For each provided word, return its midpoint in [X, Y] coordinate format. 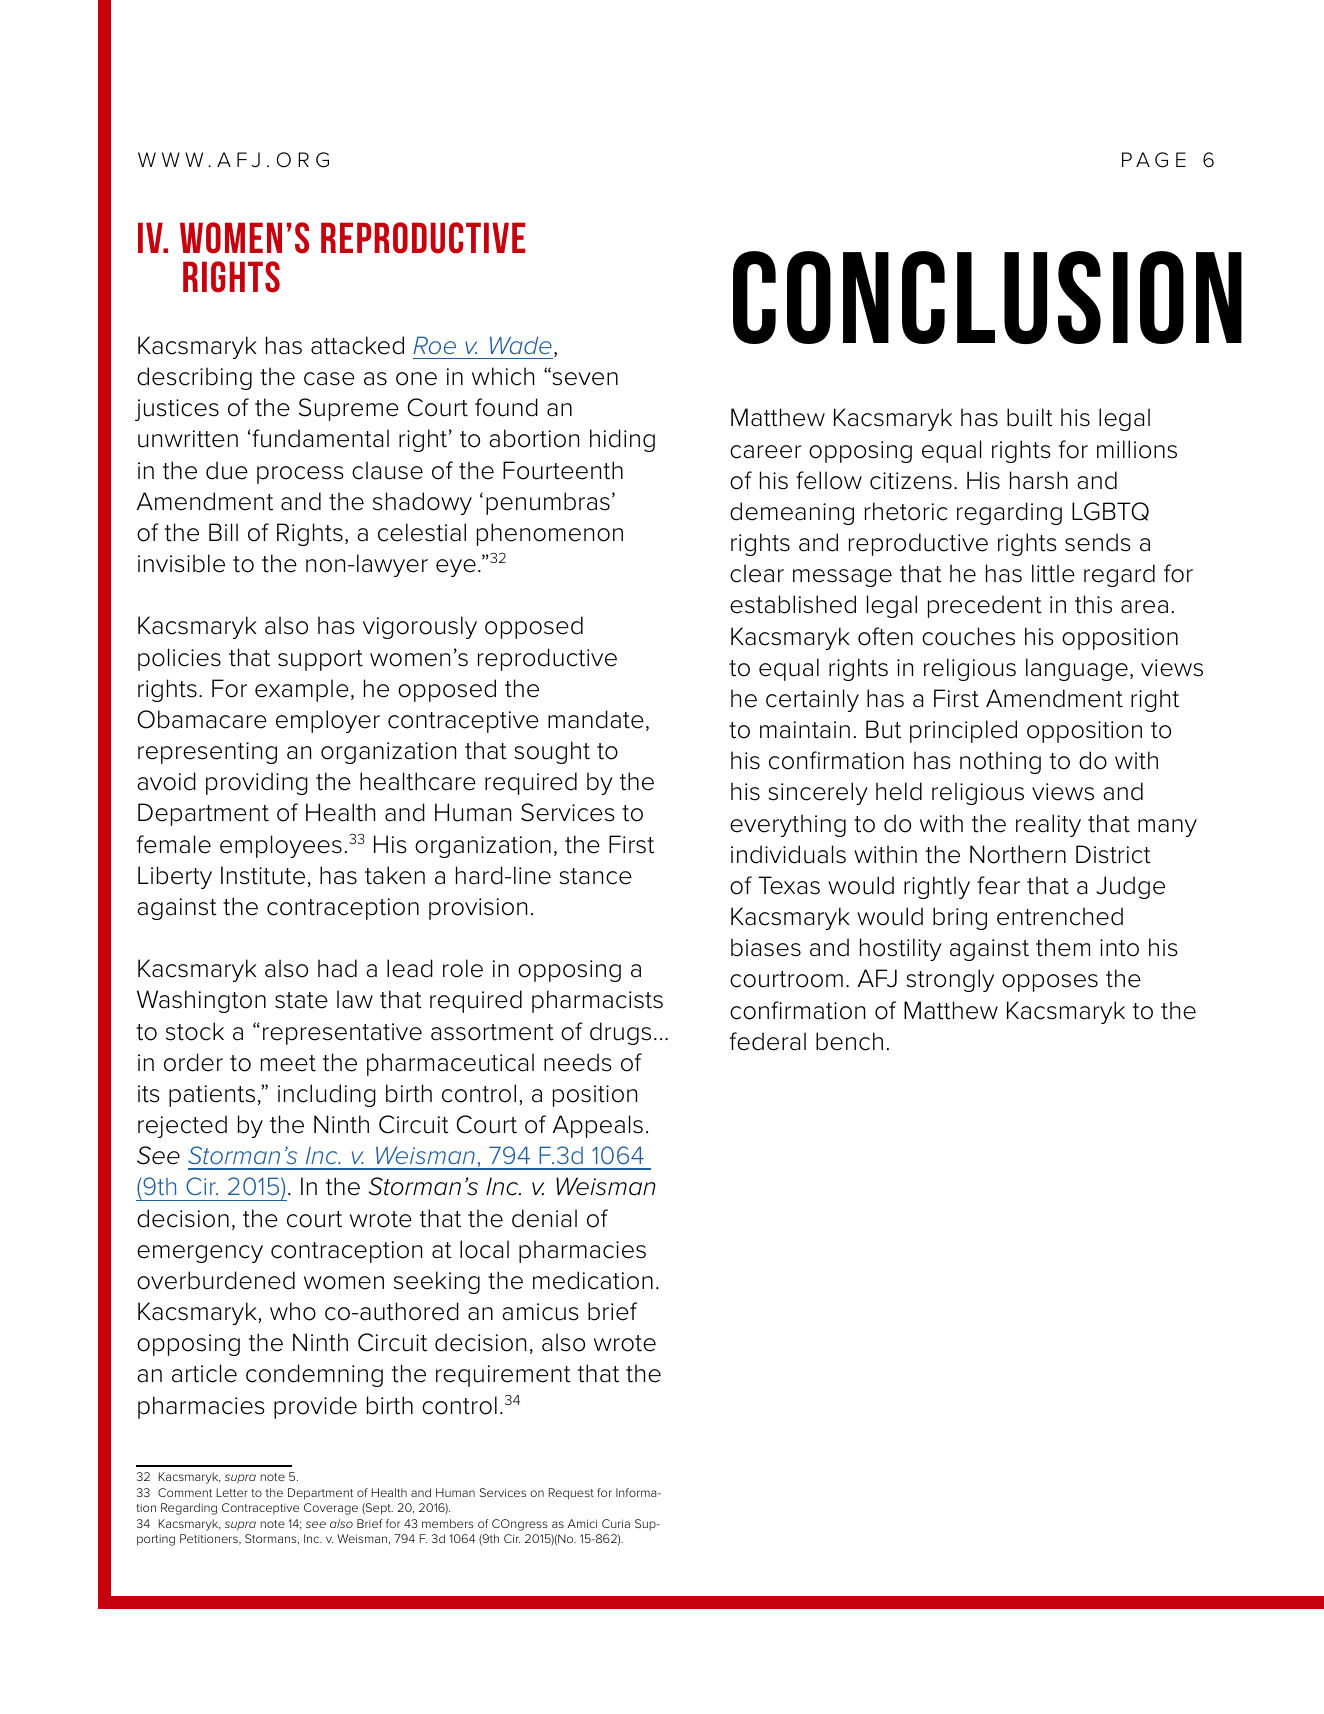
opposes [1050, 983]
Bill [223, 532]
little [1053, 573]
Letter [232, 1492]
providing [257, 783]
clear [757, 573]
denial [544, 1218]
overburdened [216, 1280]
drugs [620, 1033]
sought [552, 752]
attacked [357, 345]
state [301, 1000]
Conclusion [987, 297]
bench [849, 1041]
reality [1048, 825]
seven [584, 378]
